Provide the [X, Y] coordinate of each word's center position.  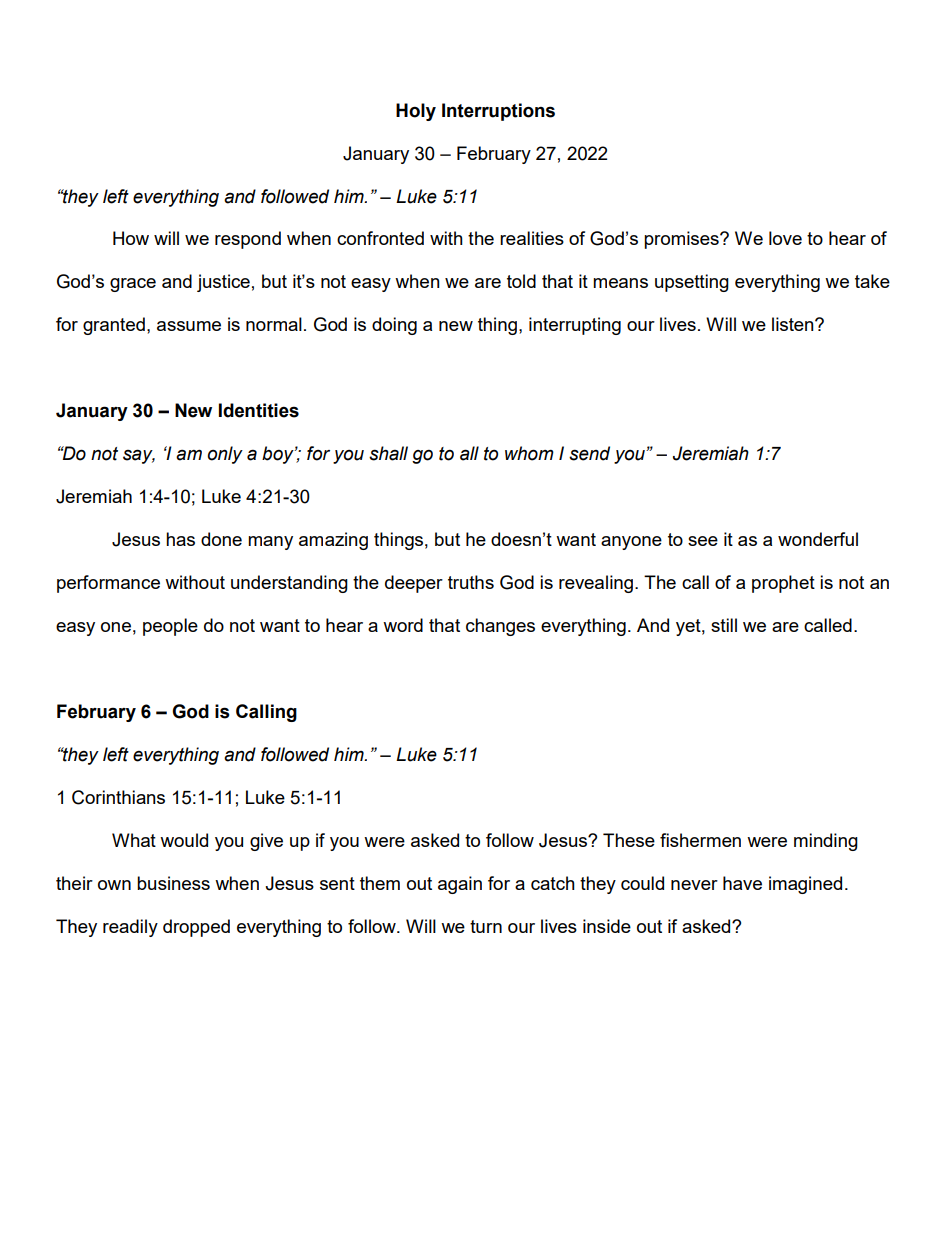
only [225, 455]
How [131, 238]
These [629, 840]
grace [133, 285]
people [170, 627]
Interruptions [498, 112]
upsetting [692, 283]
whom [529, 453]
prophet [783, 584]
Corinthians [118, 797]
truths [471, 582]
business [173, 883]
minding [826, 842]
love [785, 238]
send [589, 453]
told [521, 281]
